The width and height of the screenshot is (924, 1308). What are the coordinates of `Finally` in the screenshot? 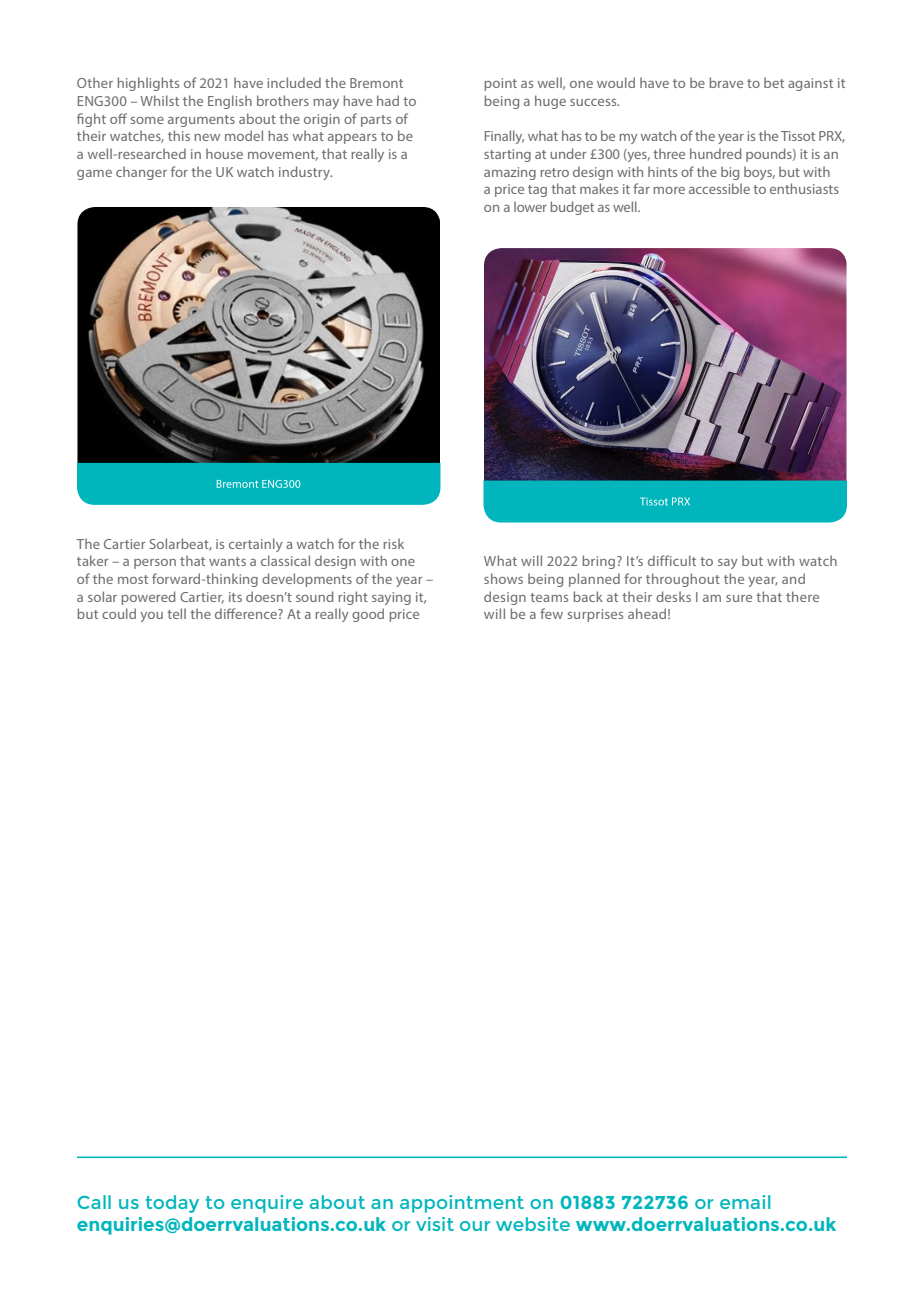 It's located at (504, 137).
